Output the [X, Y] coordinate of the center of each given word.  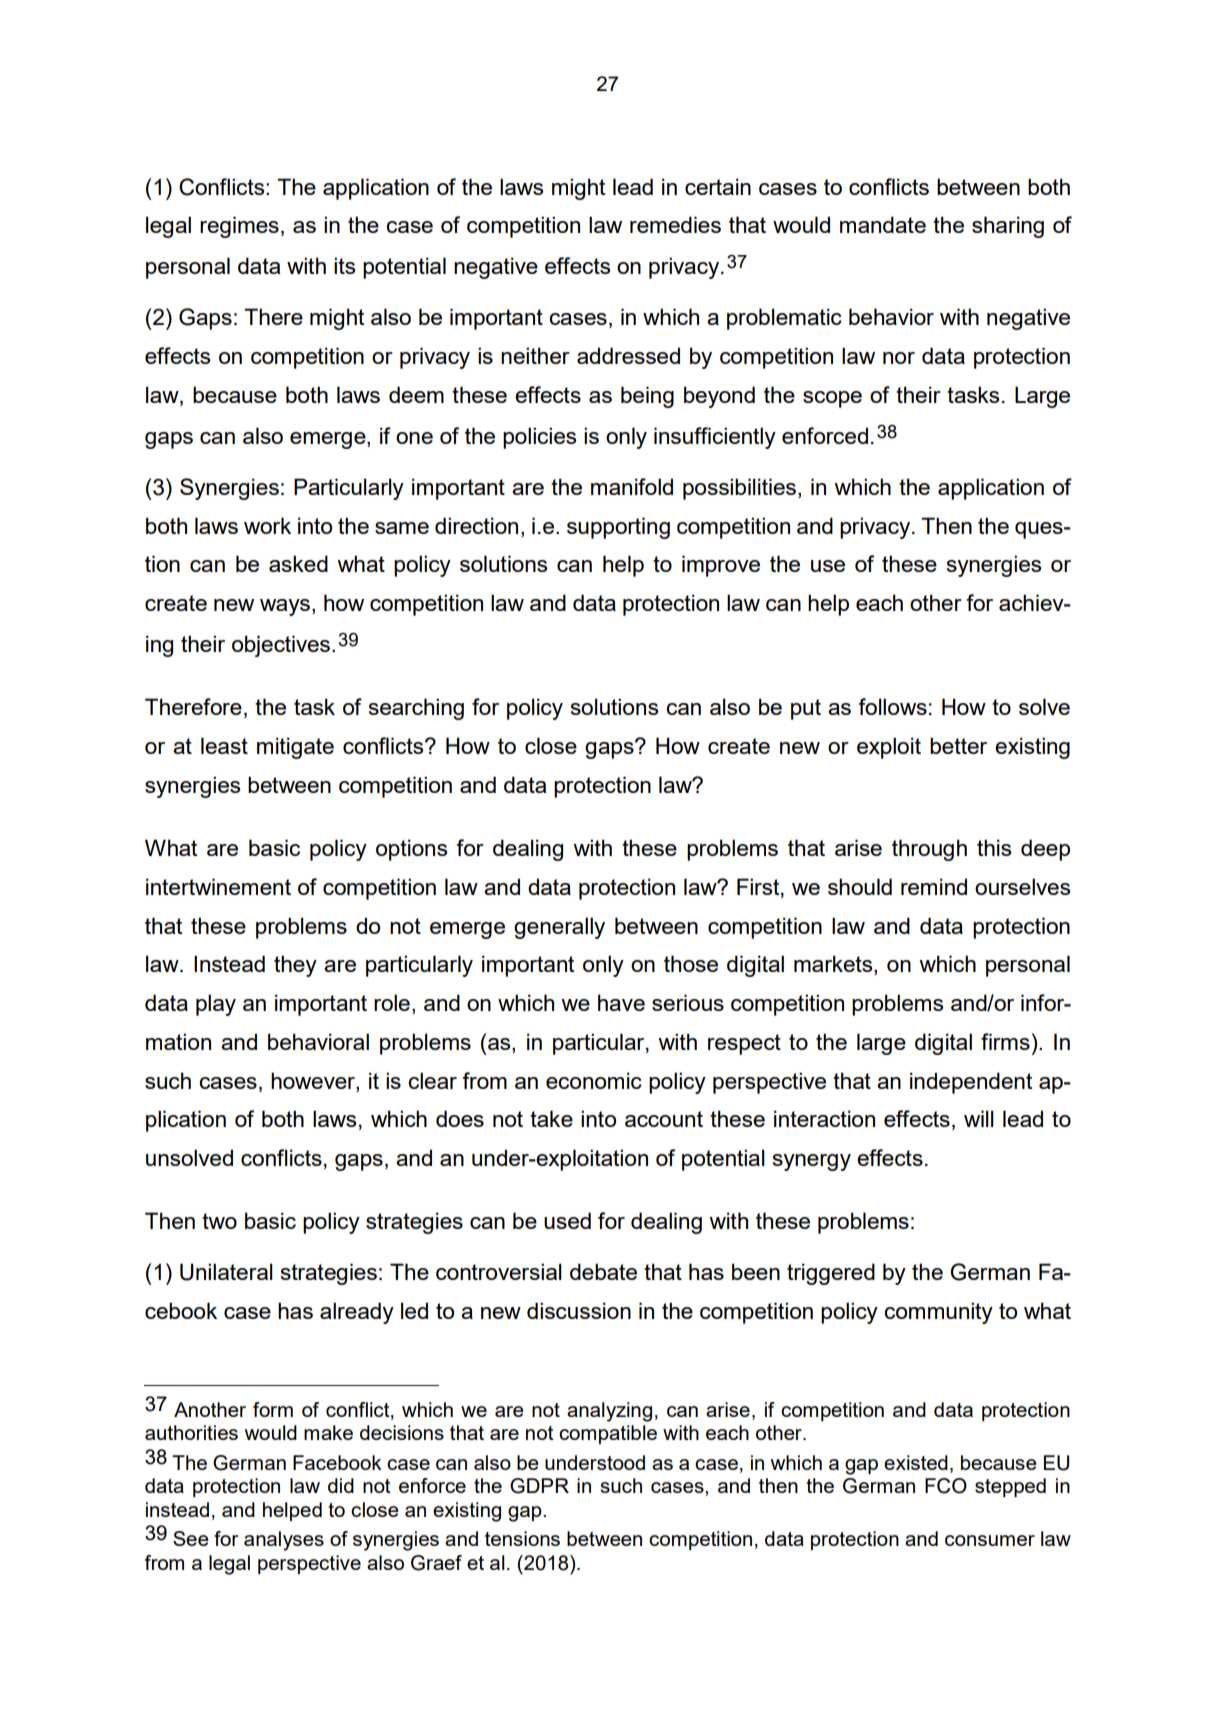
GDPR [539, 1486]
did [341, 1485]
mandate [883, 224]
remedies [675, 224]
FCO [946, 1486]
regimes [239, 227]
